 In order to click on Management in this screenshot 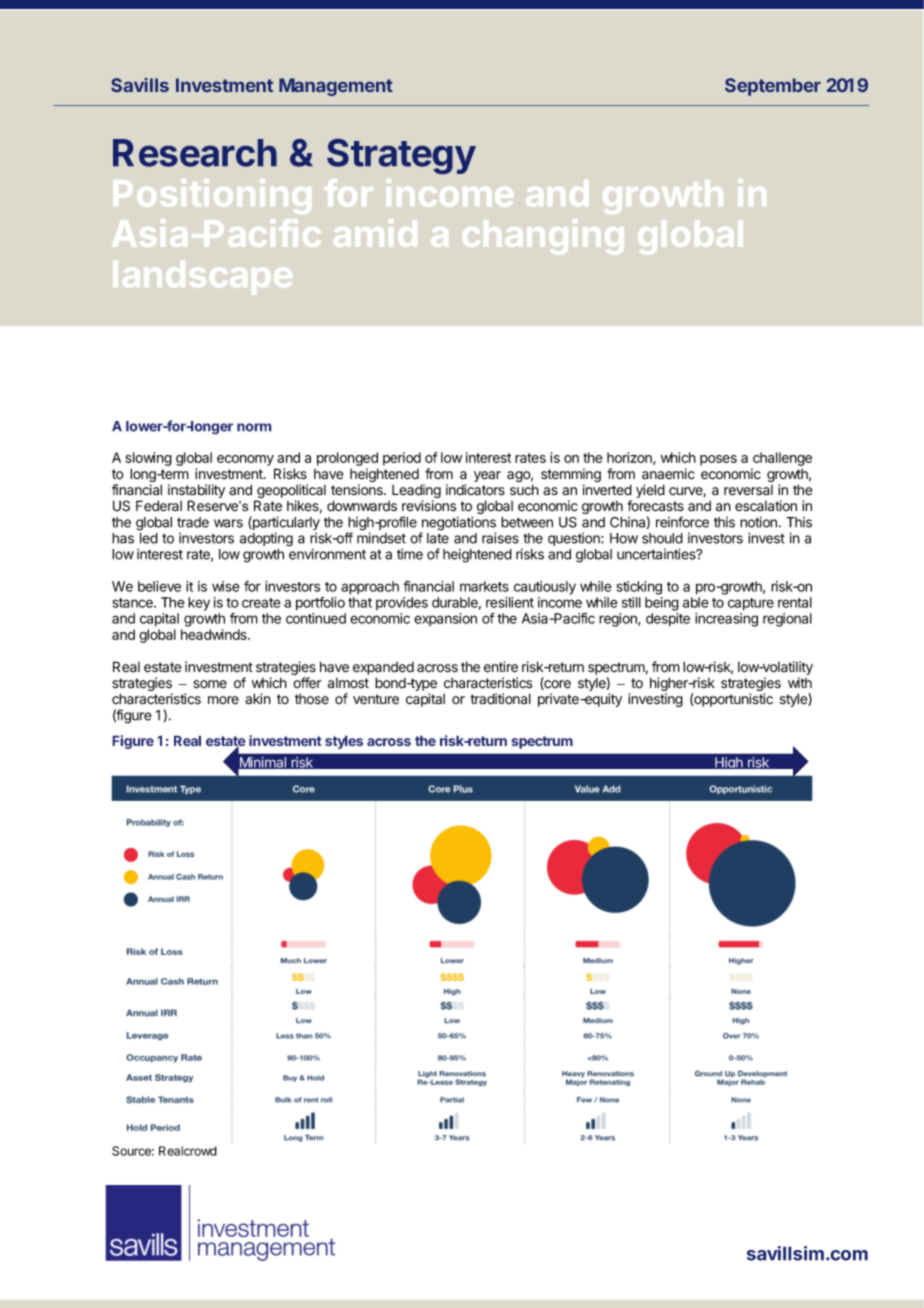, I will do `click(336, 87)`.
